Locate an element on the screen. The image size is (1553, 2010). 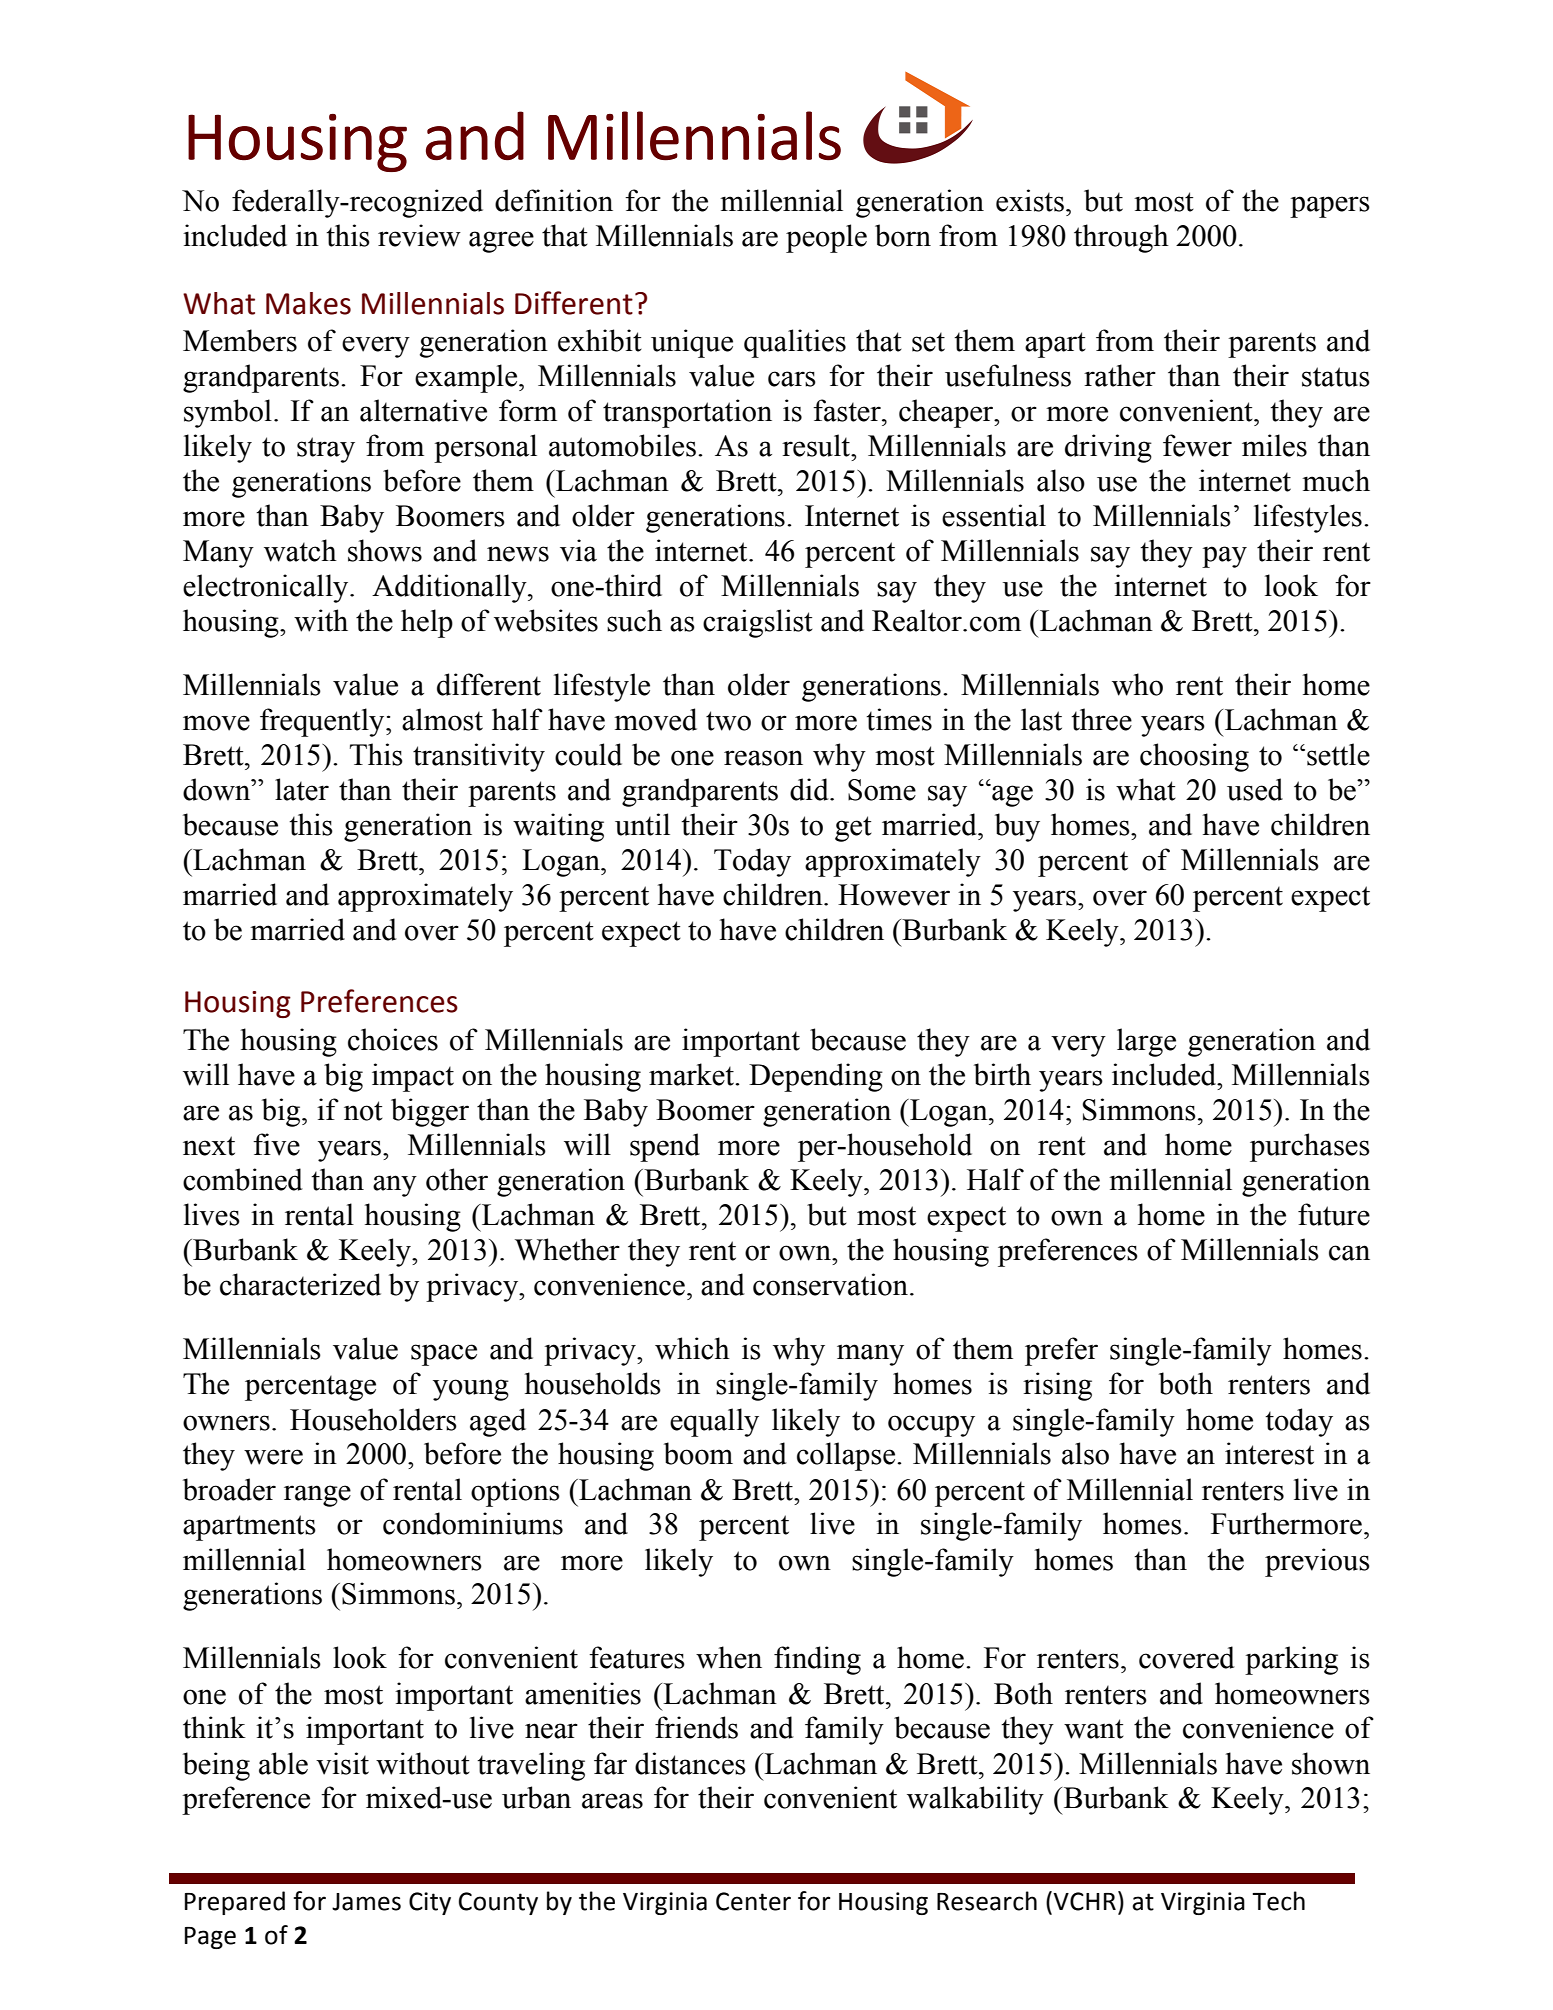
through is located at coordinates (1121, 238).
